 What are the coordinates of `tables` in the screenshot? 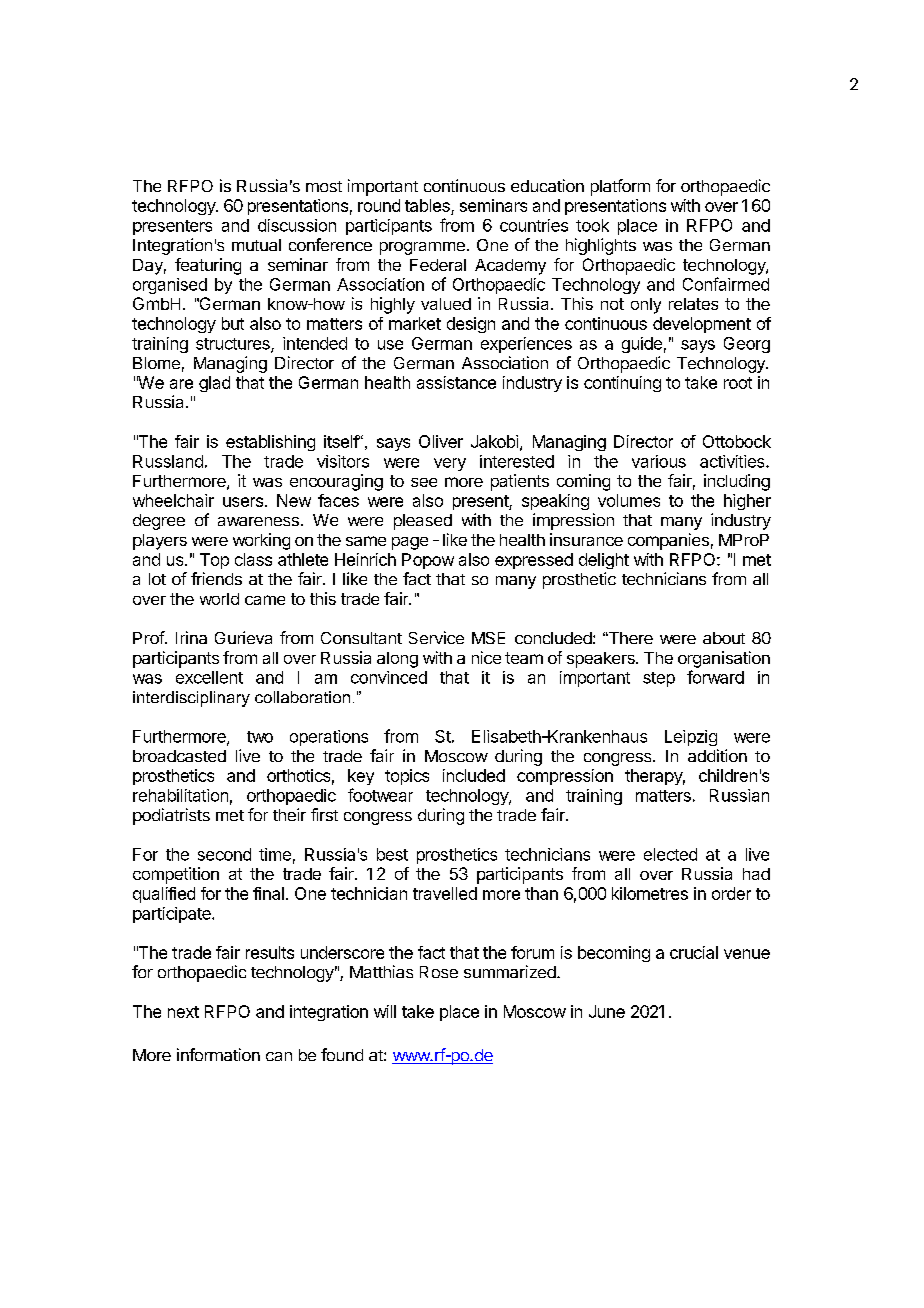 It's located at (428, 207).
